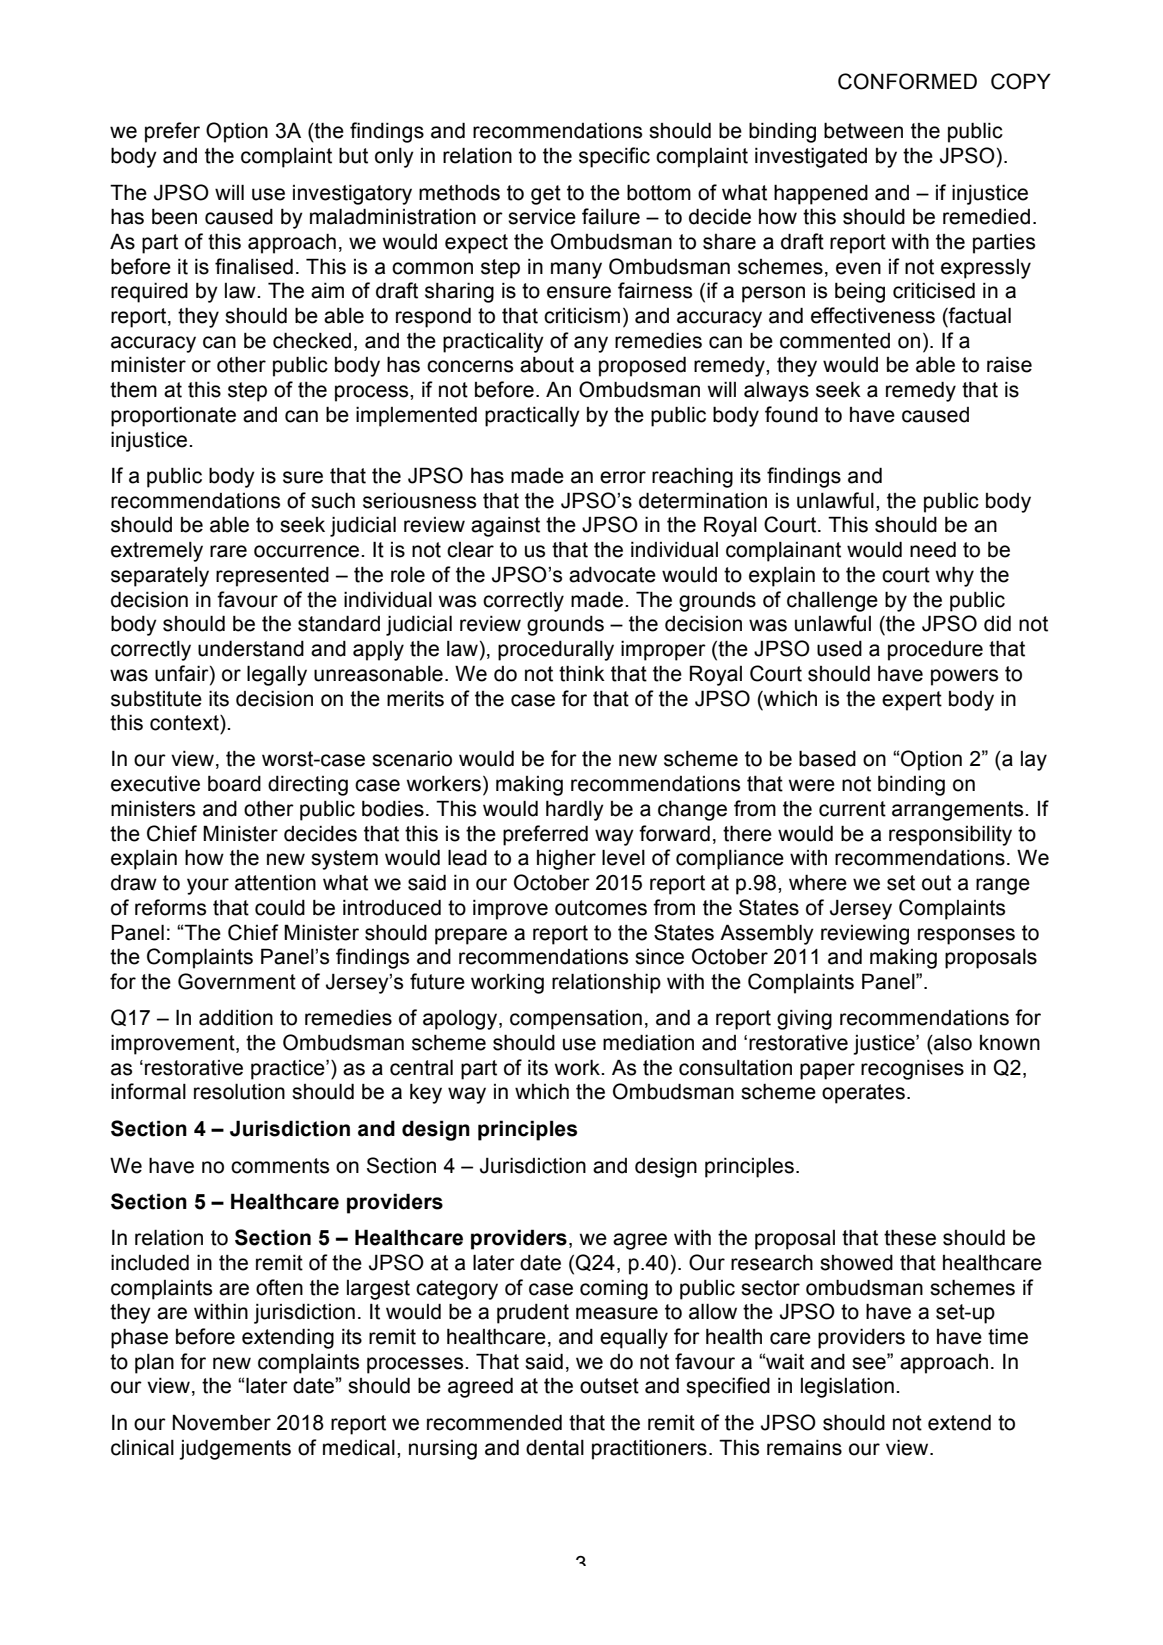 This screenshot has height=1645, width=1163. What do you see at coordinates (912, 1070) in the screenshot?
I see `recognises` at bounding box center [912, 1070].
